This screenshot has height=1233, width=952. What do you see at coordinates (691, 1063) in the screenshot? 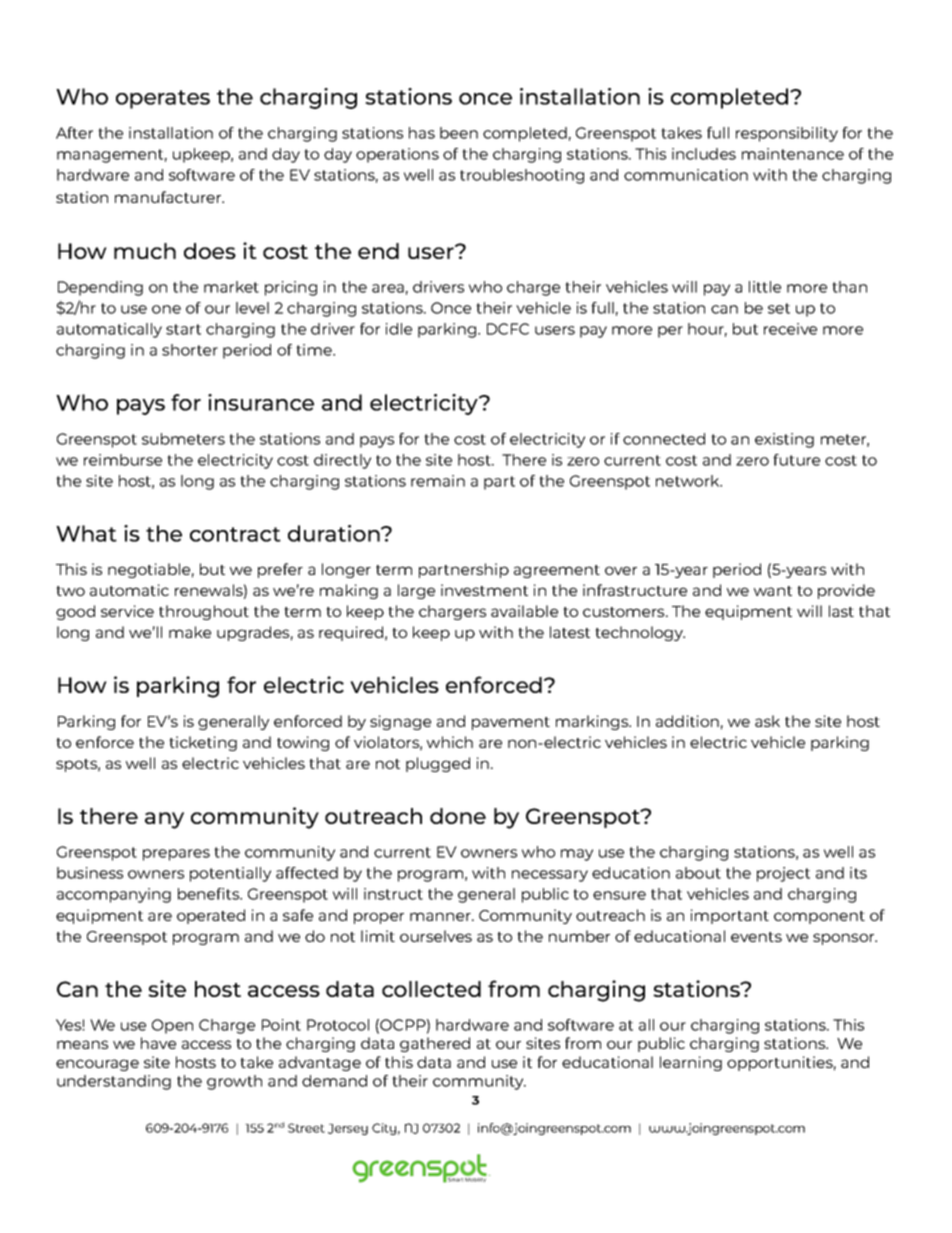
I see `learning` at bounding box center [691, 1063].
